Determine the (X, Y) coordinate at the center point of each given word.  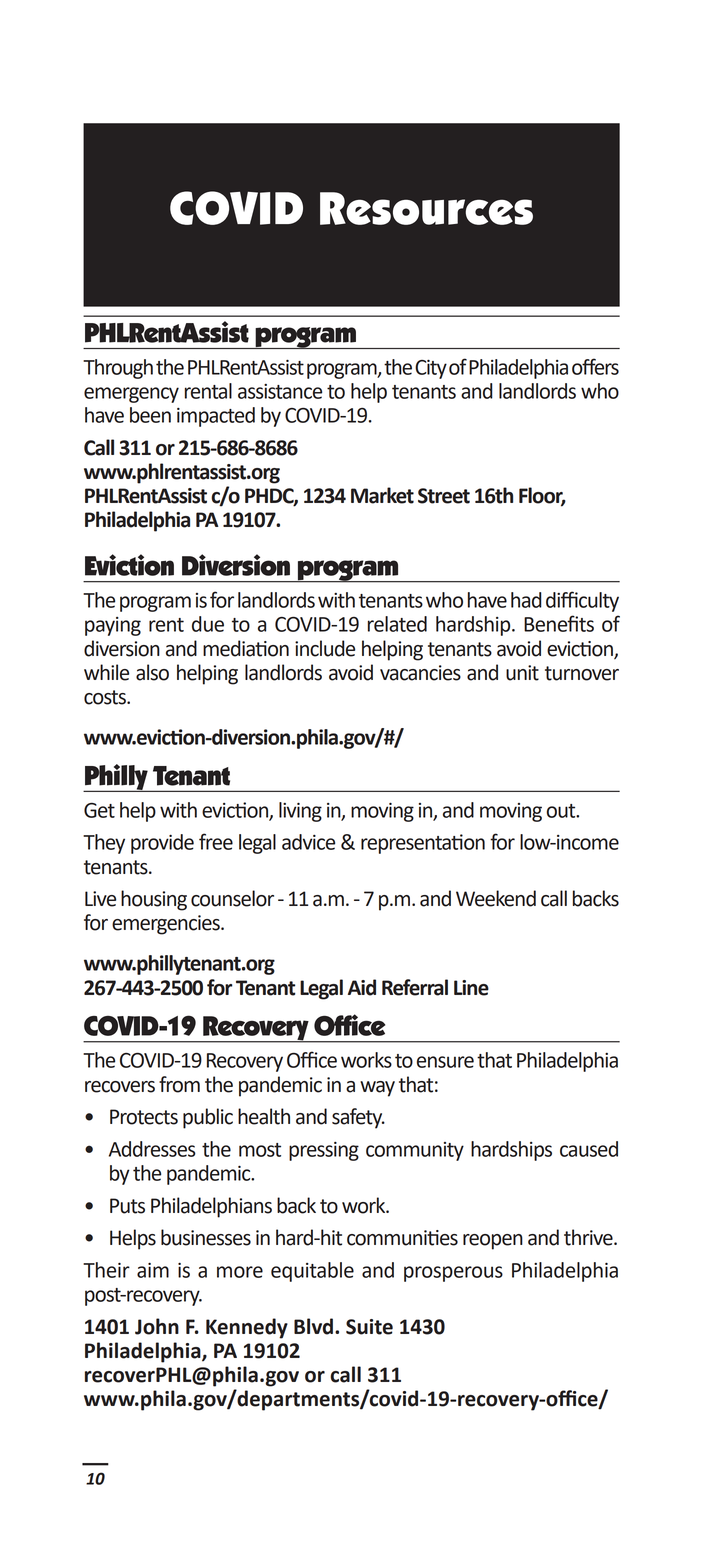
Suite (369, 1327)
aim (153, 1270)
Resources (426, 208)
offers (595, 366)
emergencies (167, 925)
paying (113, 626)
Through (118, 369)
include (325, 648)
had (526, 600)
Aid (362, 987)
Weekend (496, 898)
